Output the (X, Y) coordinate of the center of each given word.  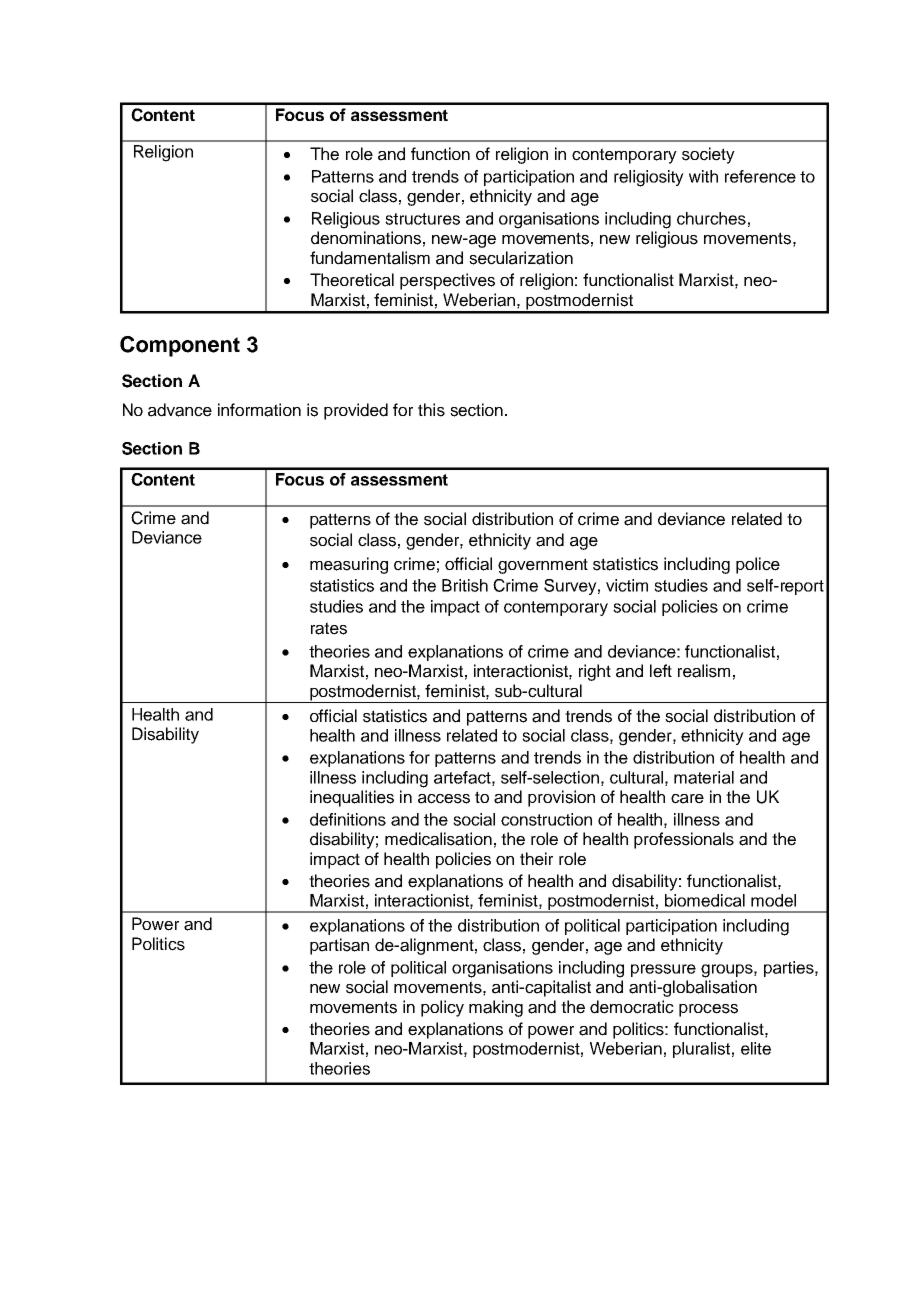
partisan (339, 946)
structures (422, 219)
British (465, 585)
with (703, 176)
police (758, 565)
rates (329, 628)
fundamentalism (370, 258)
